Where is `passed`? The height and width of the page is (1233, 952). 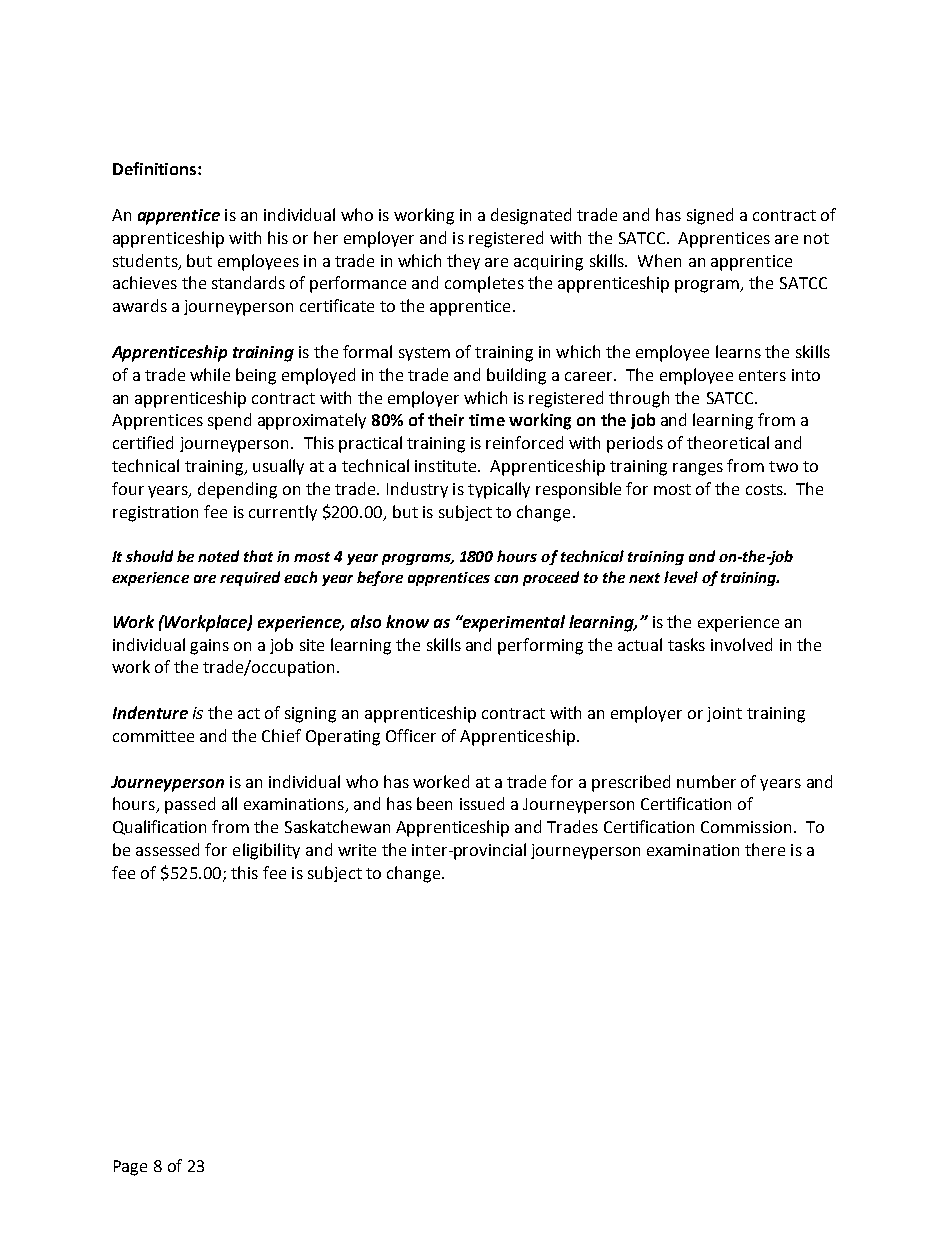 passed is located at coordinates (190, 805).
